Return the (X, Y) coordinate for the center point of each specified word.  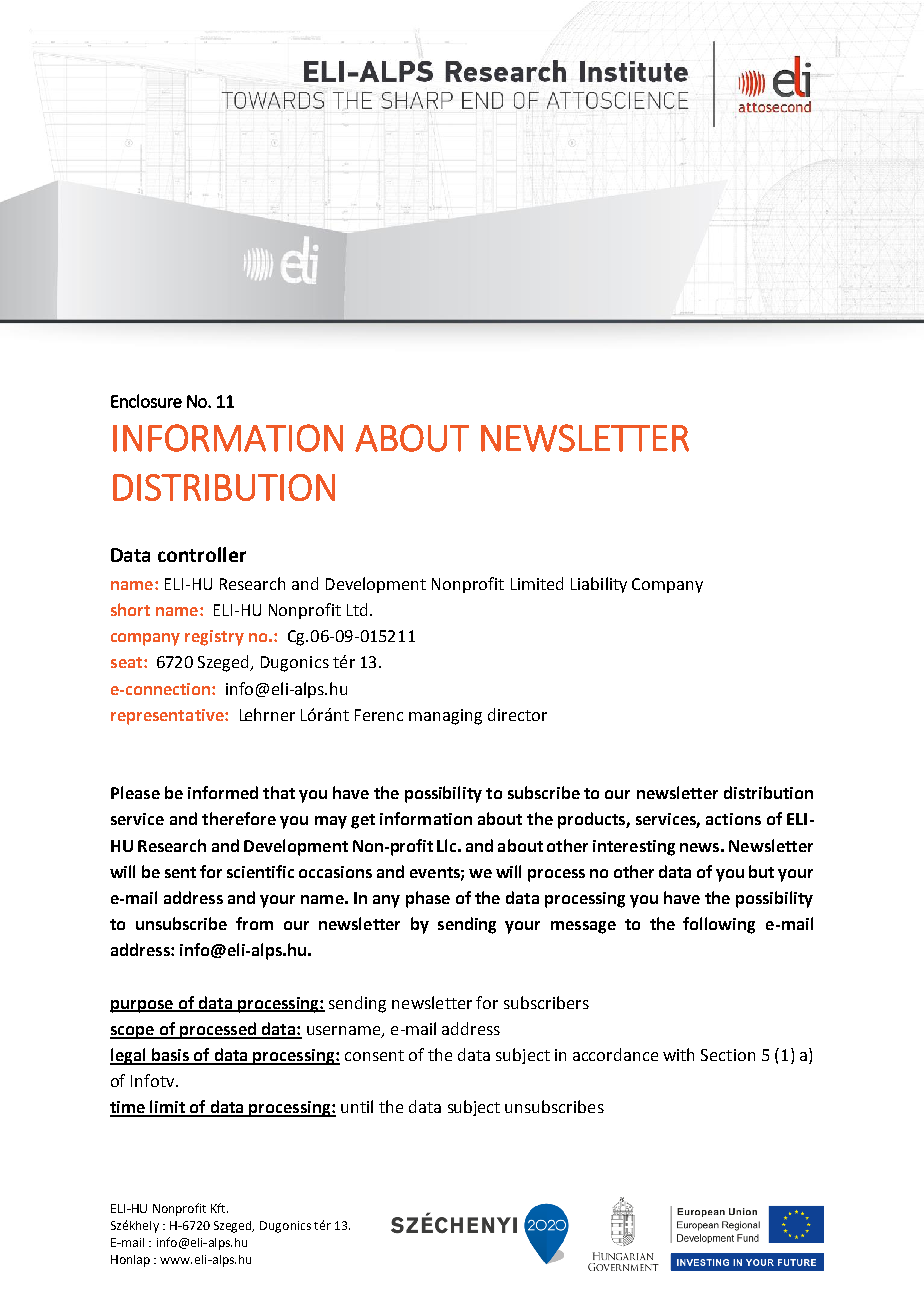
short (130, 609)
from (254, 923)
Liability (599, 585)
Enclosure (146, 401)
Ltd (357, 609)
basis (170, 1056)
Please (135, 792)
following (719, 925)
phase (428, 899)
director (517, 714)
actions (733, 819)
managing (445, 717)
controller (202, 554)
